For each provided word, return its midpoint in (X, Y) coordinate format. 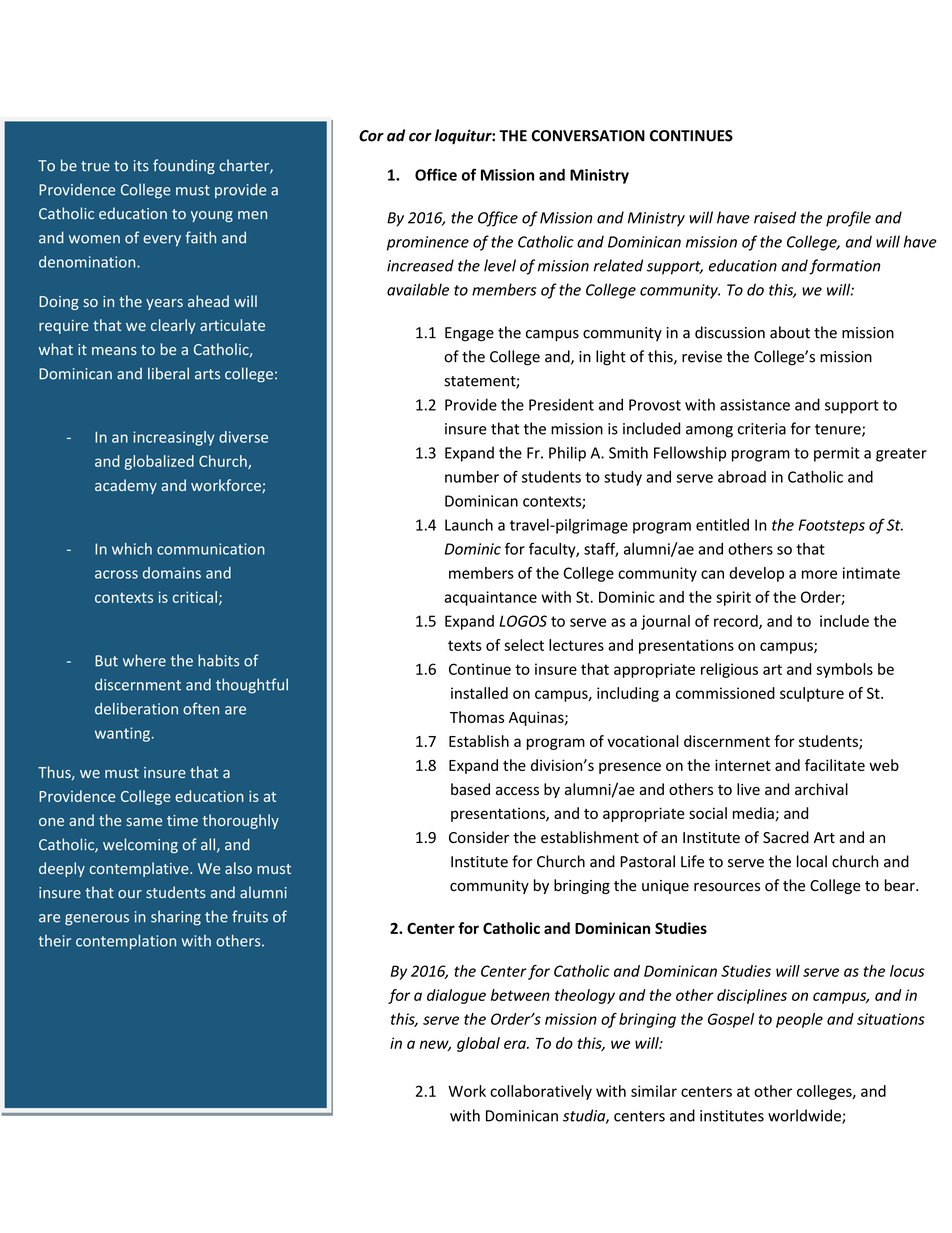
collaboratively (541, 1092)
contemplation (126, 942)
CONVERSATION (588, 136)
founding (184, 166)
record (737, 622)
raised (775, 217)
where (144, 660)
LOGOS (523, 621)
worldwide (805, 1116)
